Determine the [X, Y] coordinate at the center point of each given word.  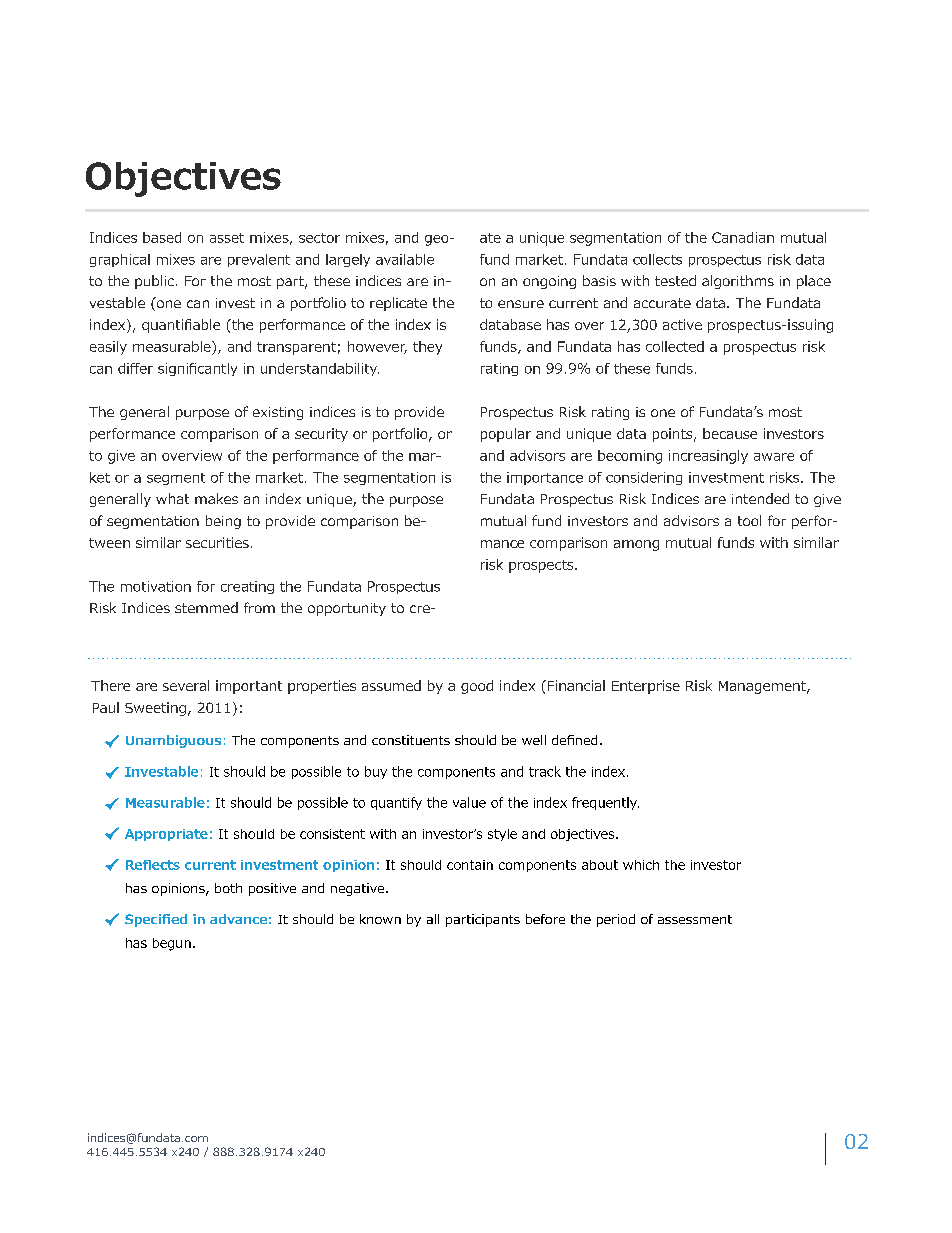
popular [506, 435]
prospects [542, 566]
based [162, 237]
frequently [605, 803]
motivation [156, 586]
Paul [106, 707]
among [636, 545]
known [380, 919]
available [405, 259]
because [730, 433]
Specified [156, 920]
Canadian [743, 237]
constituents [411, 740]
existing [278, 413]
